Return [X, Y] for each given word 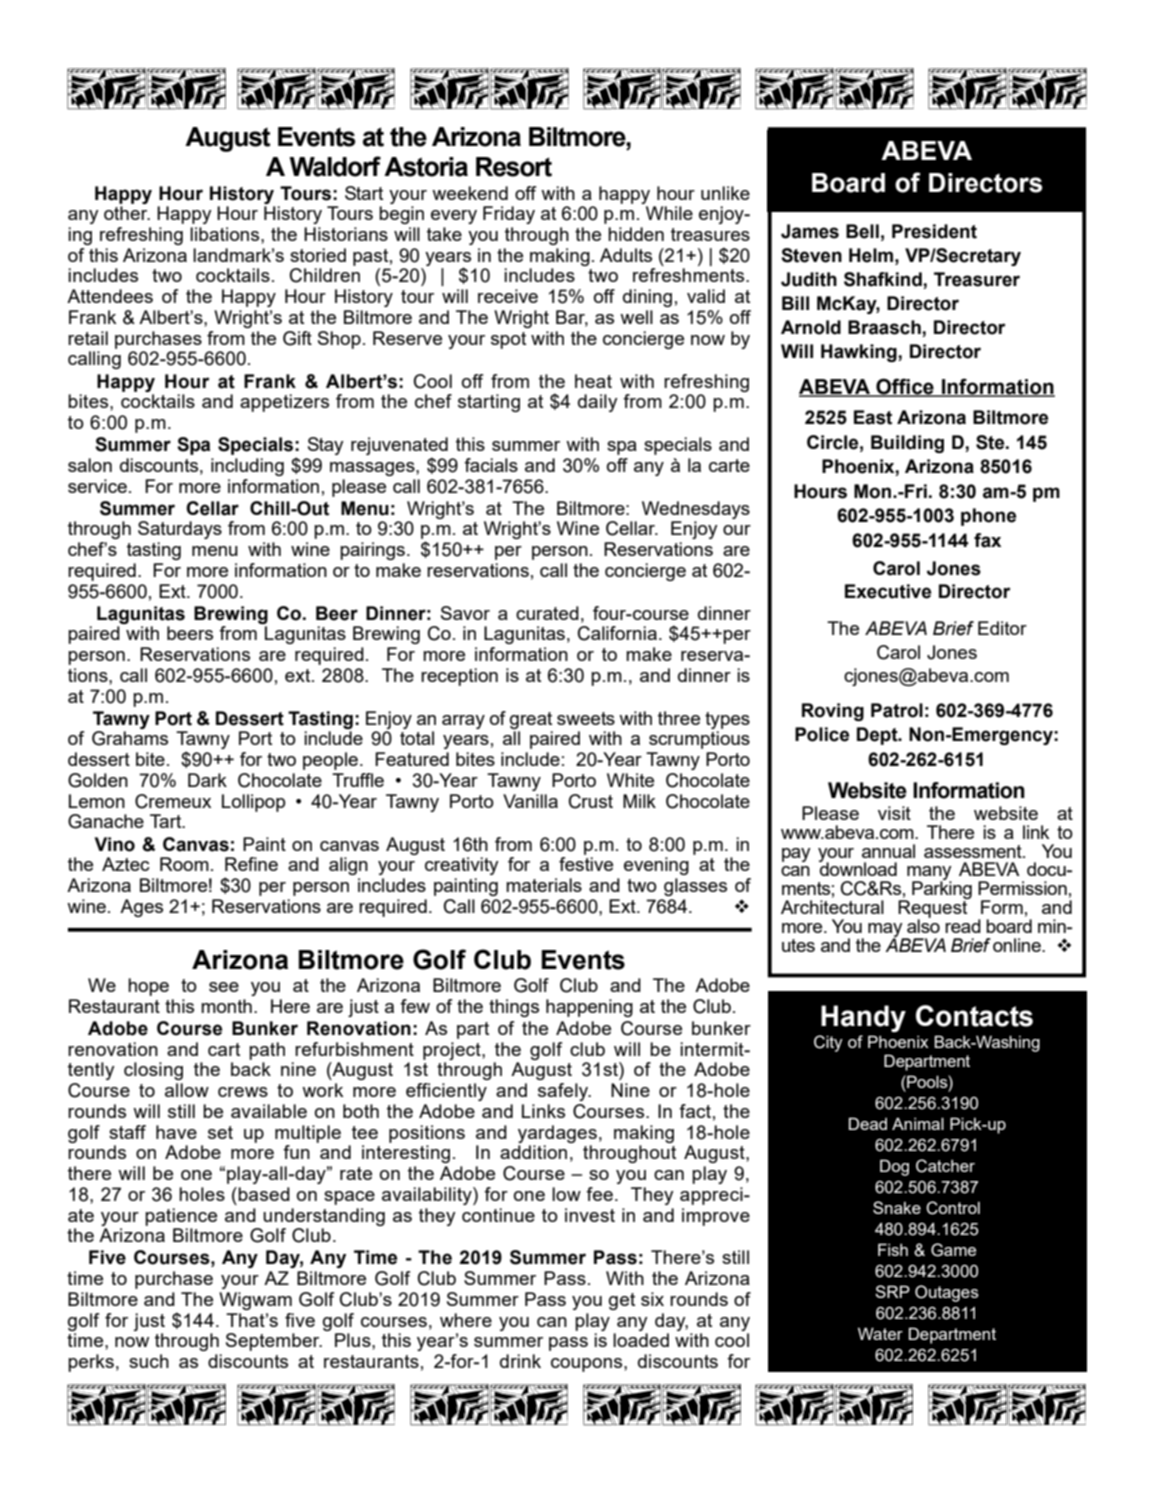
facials [491, 465]
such [149, 1361]
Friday [509, 215]
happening [589, 1008]
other [127, 213]
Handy [863, 1018]
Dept [878, 736]
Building [907, 444]
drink [520, 1361]
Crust [591, 801]
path [267, 1051]
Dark [207, 780]
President [934, 231]
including [247, 467]
